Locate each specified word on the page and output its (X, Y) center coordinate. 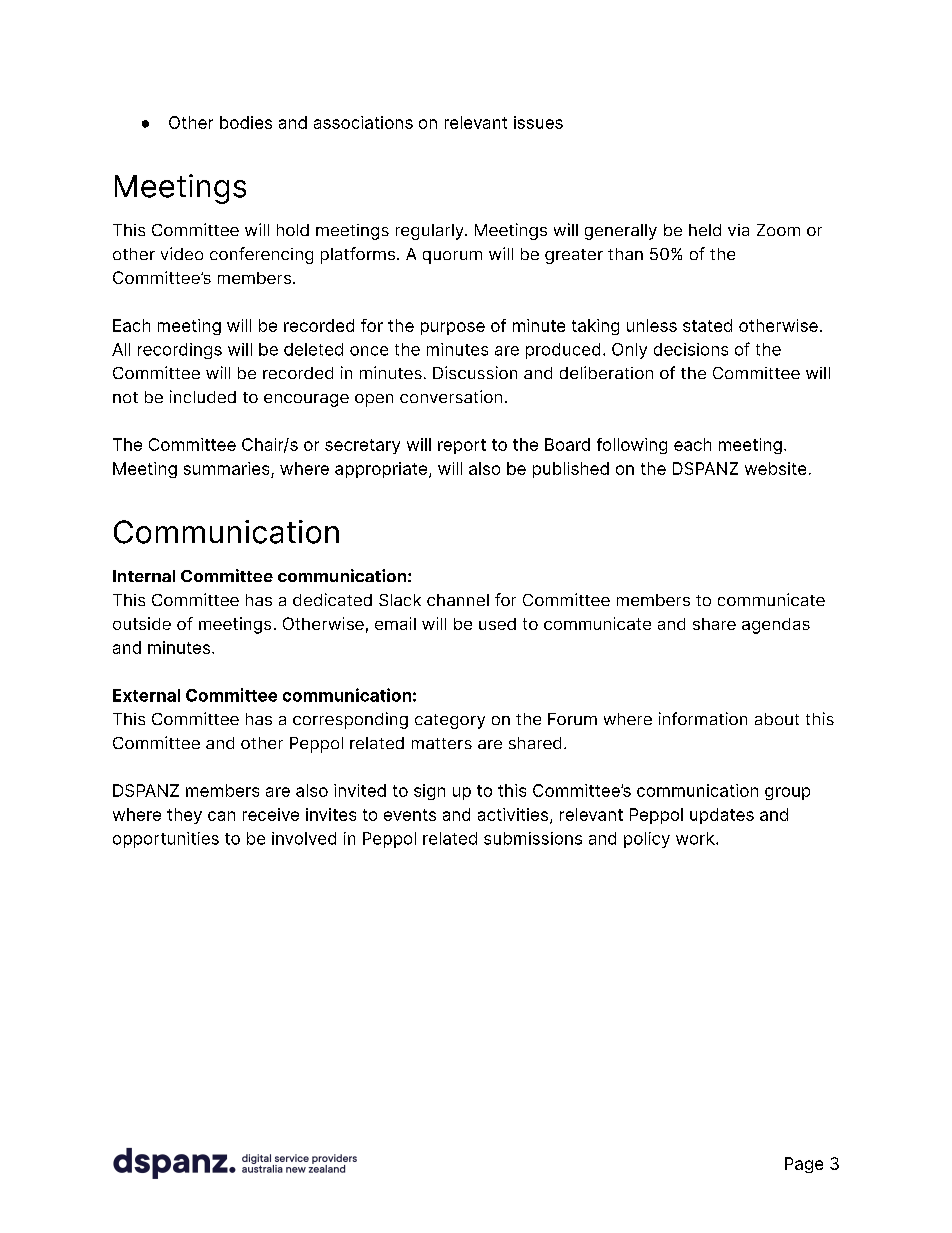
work (696, 838)
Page (804, 1165)
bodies (246, 122)
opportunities (166, 840)
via (738, 230)
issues (538, 122)
